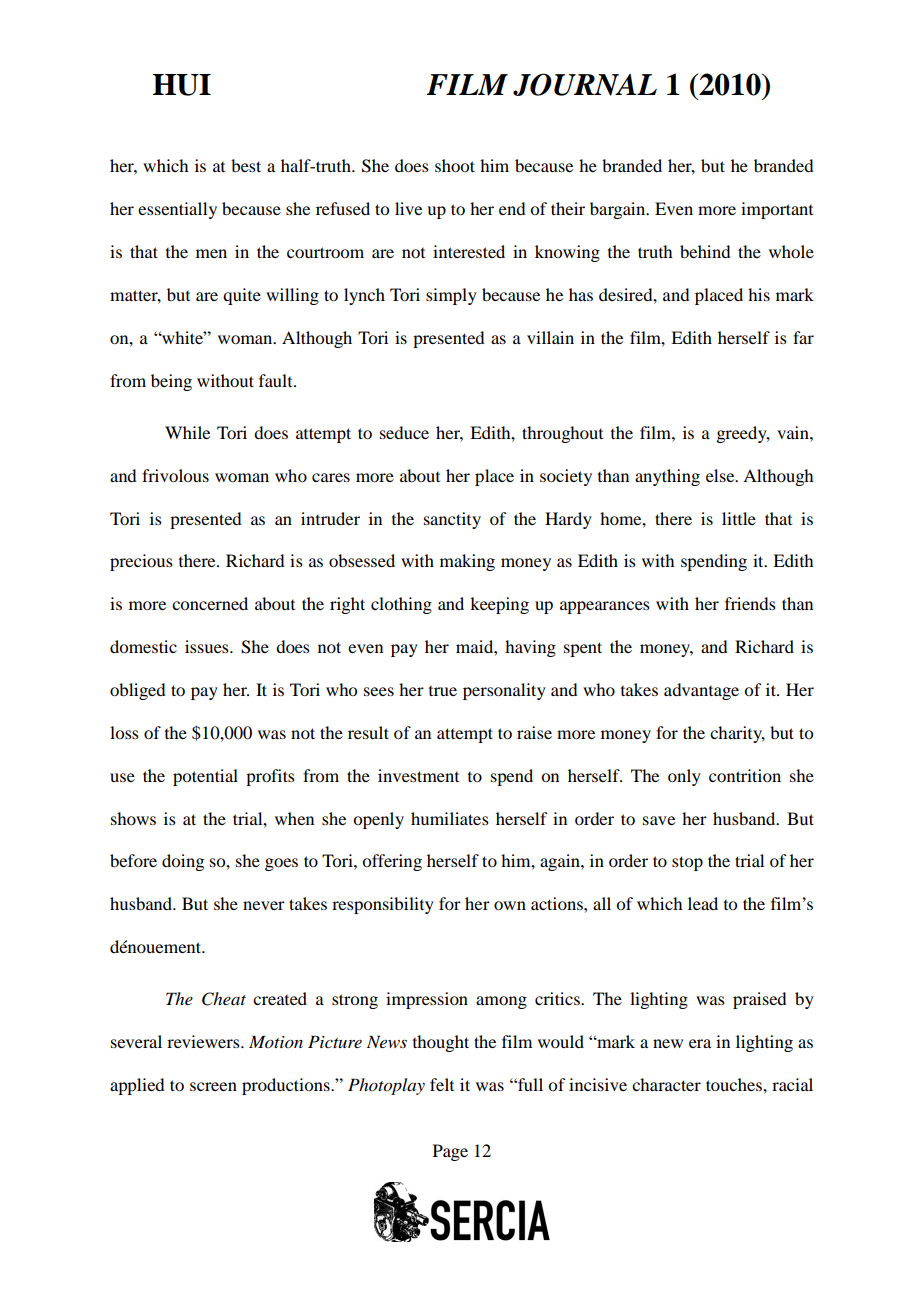 The width and height of the document is (924, 1308). What do you see at coordinates (735, 1084) in the document?
I see `touches` at bounding box center [735, 1084].
